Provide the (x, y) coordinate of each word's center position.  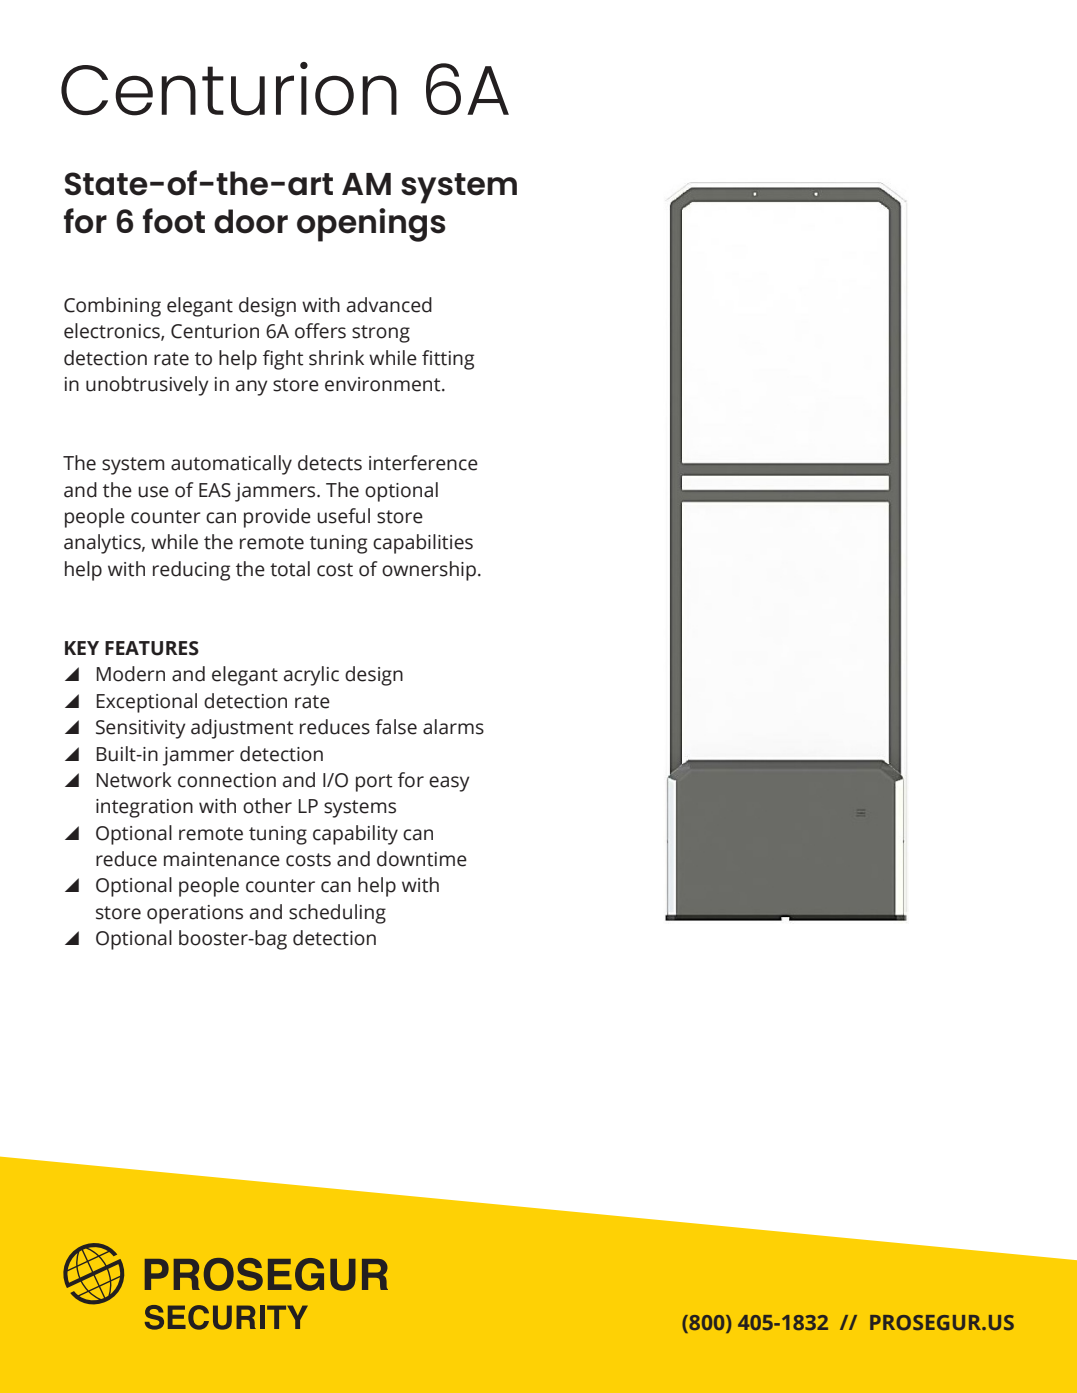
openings (371, 225)
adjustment (242, 729)
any (252, 388)
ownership (429, 571)
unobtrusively (147, 386)
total (290, 569)
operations (195, 914)
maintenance (222, 859)
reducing (191, 571)
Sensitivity (141, 729)
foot (174, 221)
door (251, 221)
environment (384, 384)
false (396, 727)
